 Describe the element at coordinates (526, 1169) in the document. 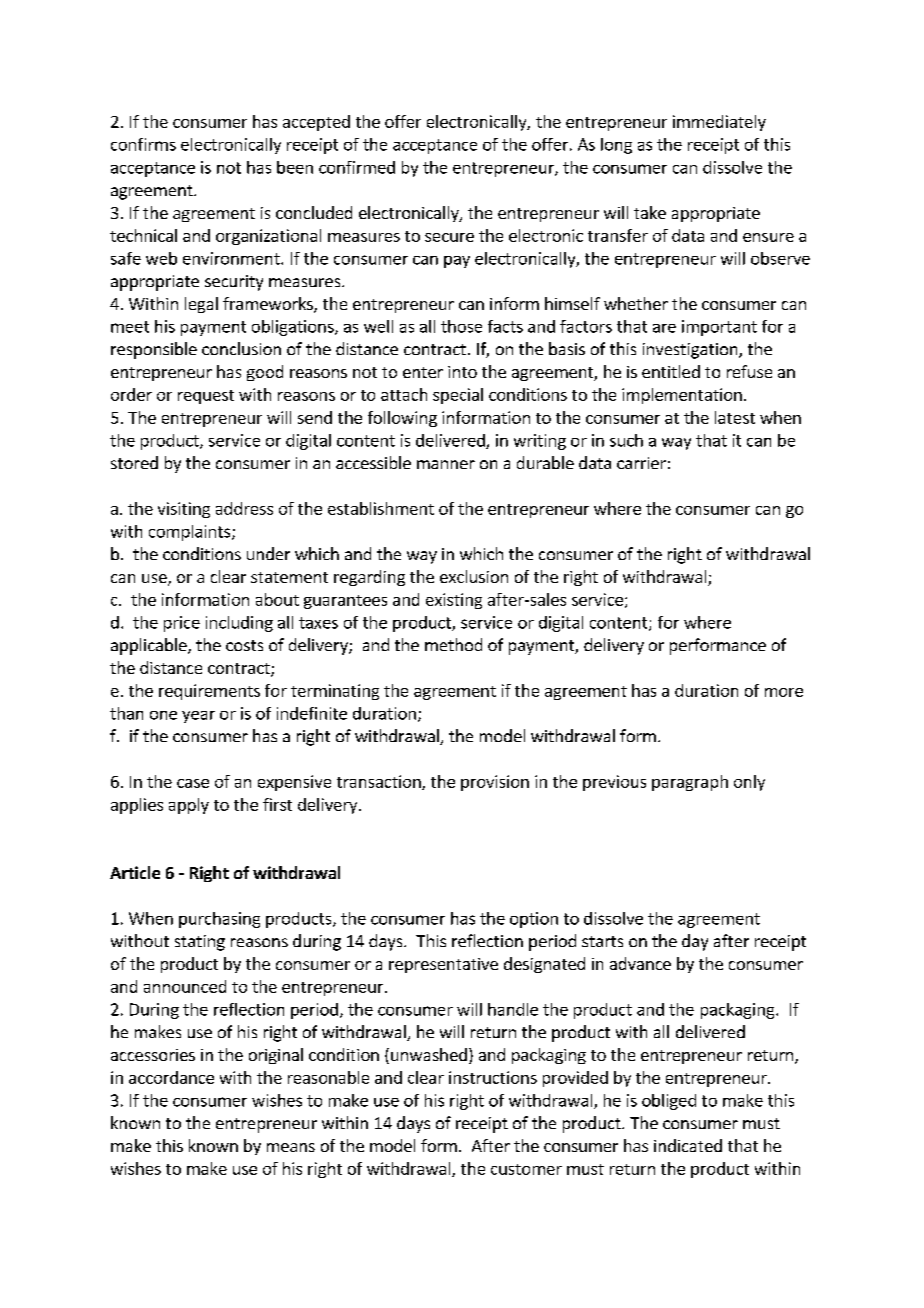

I see `customer` at that location.
